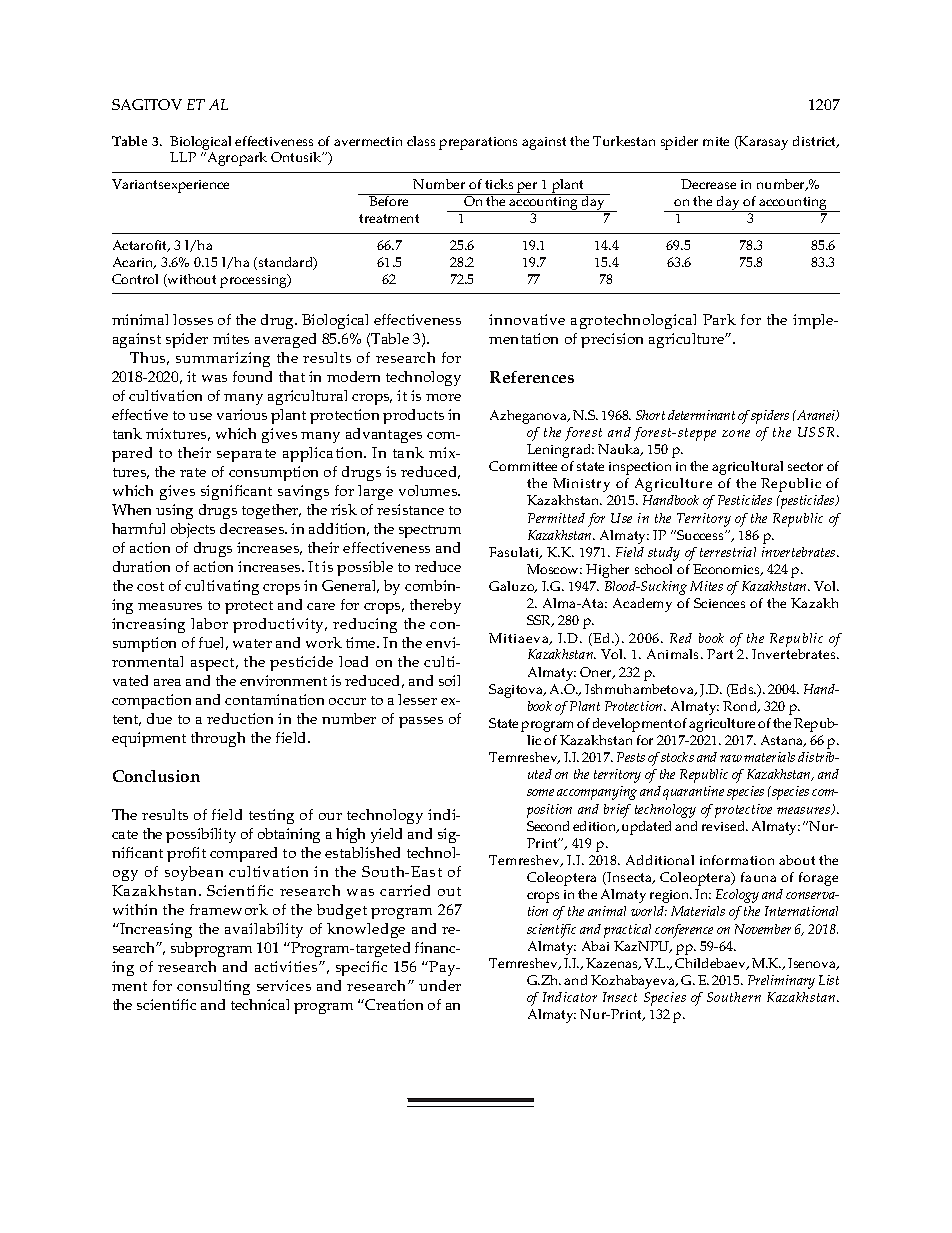 The height and width of the screenshot is (1233, 952). What do you see at coordinates (218, 739) in the screenshot?
I see `through` at bounding box center [218, 739].
